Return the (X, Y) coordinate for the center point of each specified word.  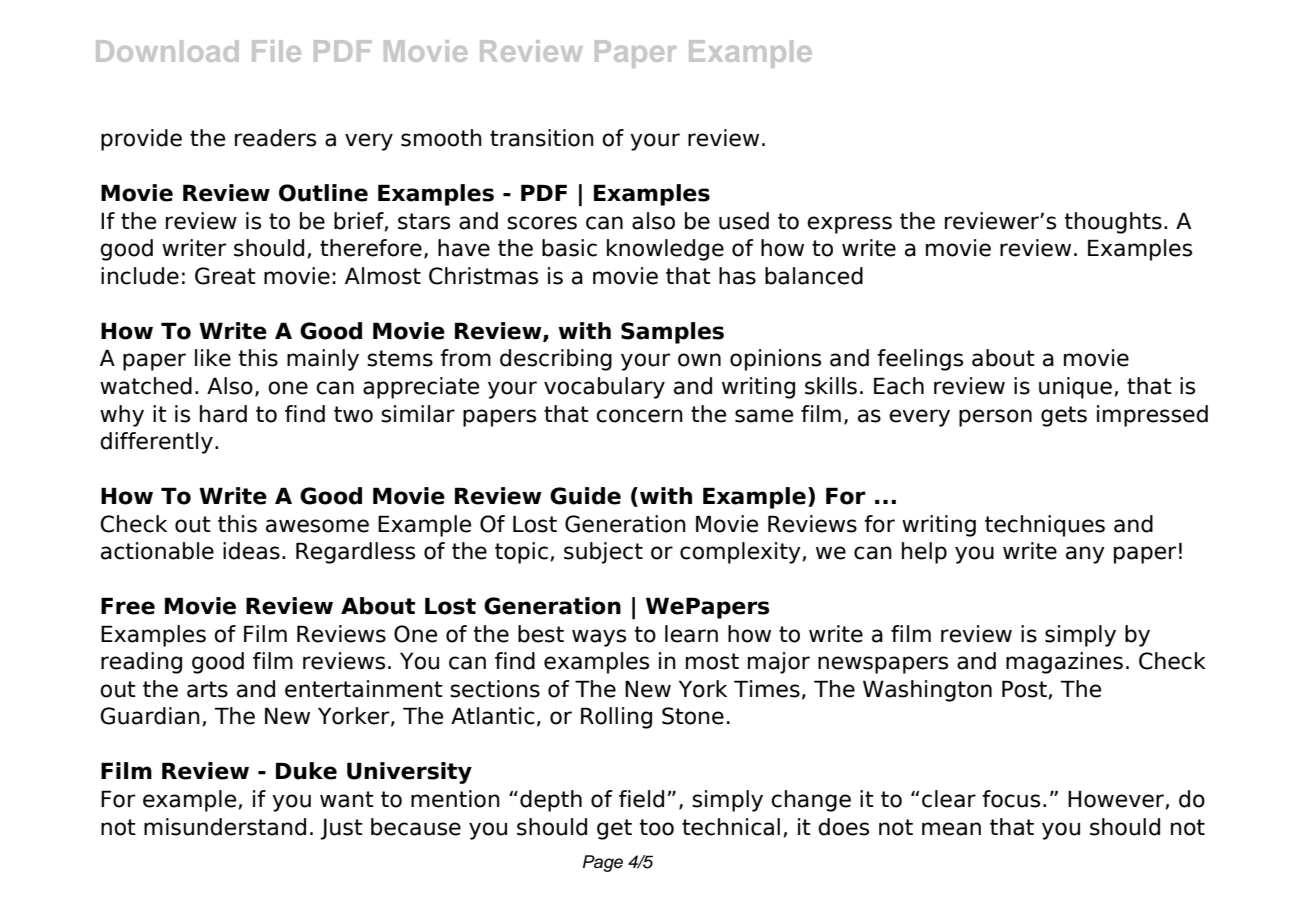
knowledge (665, 250)
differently (156, 443)
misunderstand (225, 827)
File (276, 51)
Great (225, 276)
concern (639, 416)
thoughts (1113, 223)
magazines (1064, 663)
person (995, 418)
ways (599, 638)
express (849, 225)
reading (141, 663)
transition (542, 138)
